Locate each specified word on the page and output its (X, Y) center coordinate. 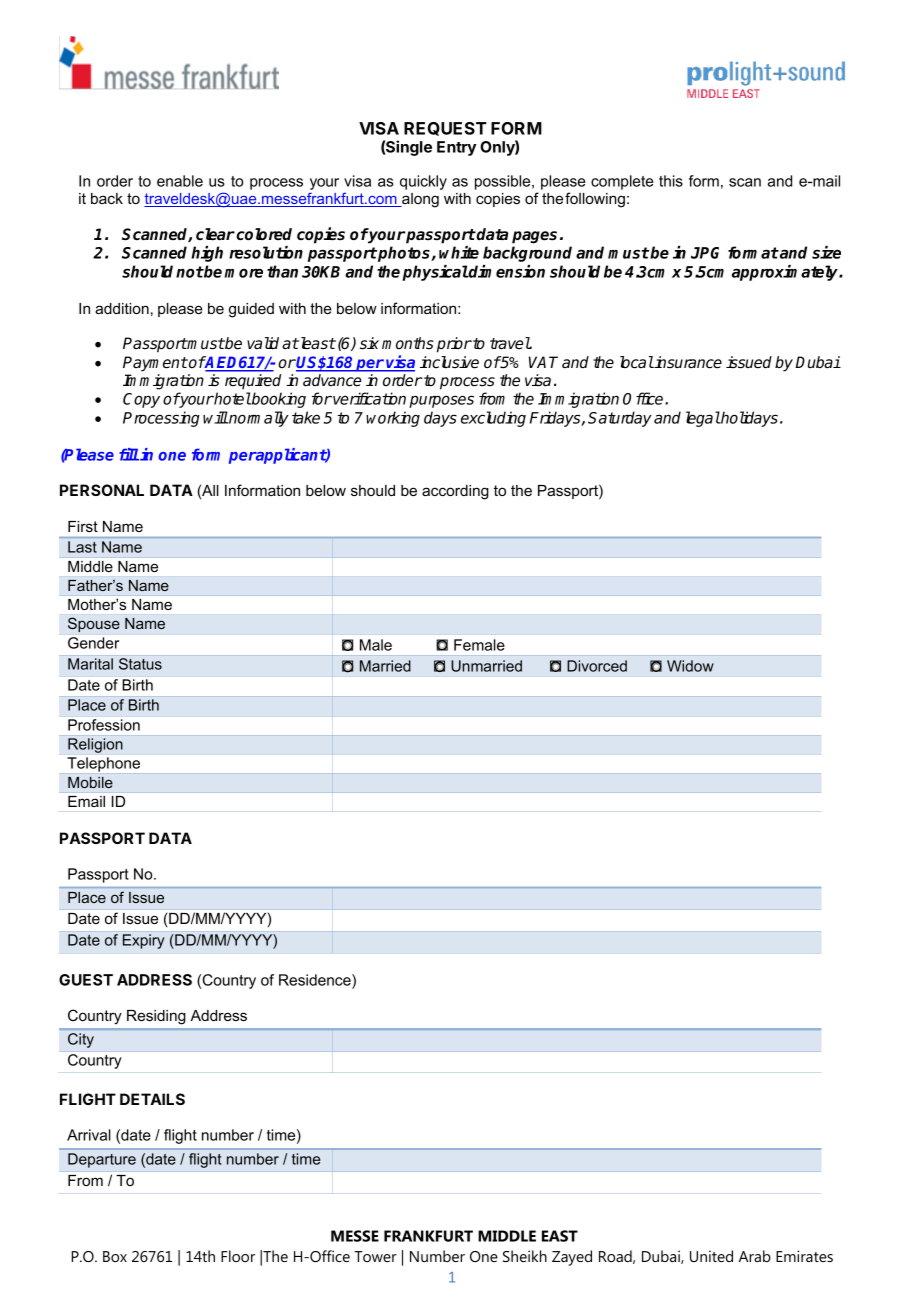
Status (140, 664)
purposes (441, 401)
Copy (141, 400)
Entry (456, 148)
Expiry (144, 941)
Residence (316, 980)
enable (180, 181)
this (671, 181)
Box (115, 1256)
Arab (755, 1256)
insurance (687, 362)
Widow (690, 666)
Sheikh (525, 1256)
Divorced (597, 666)
